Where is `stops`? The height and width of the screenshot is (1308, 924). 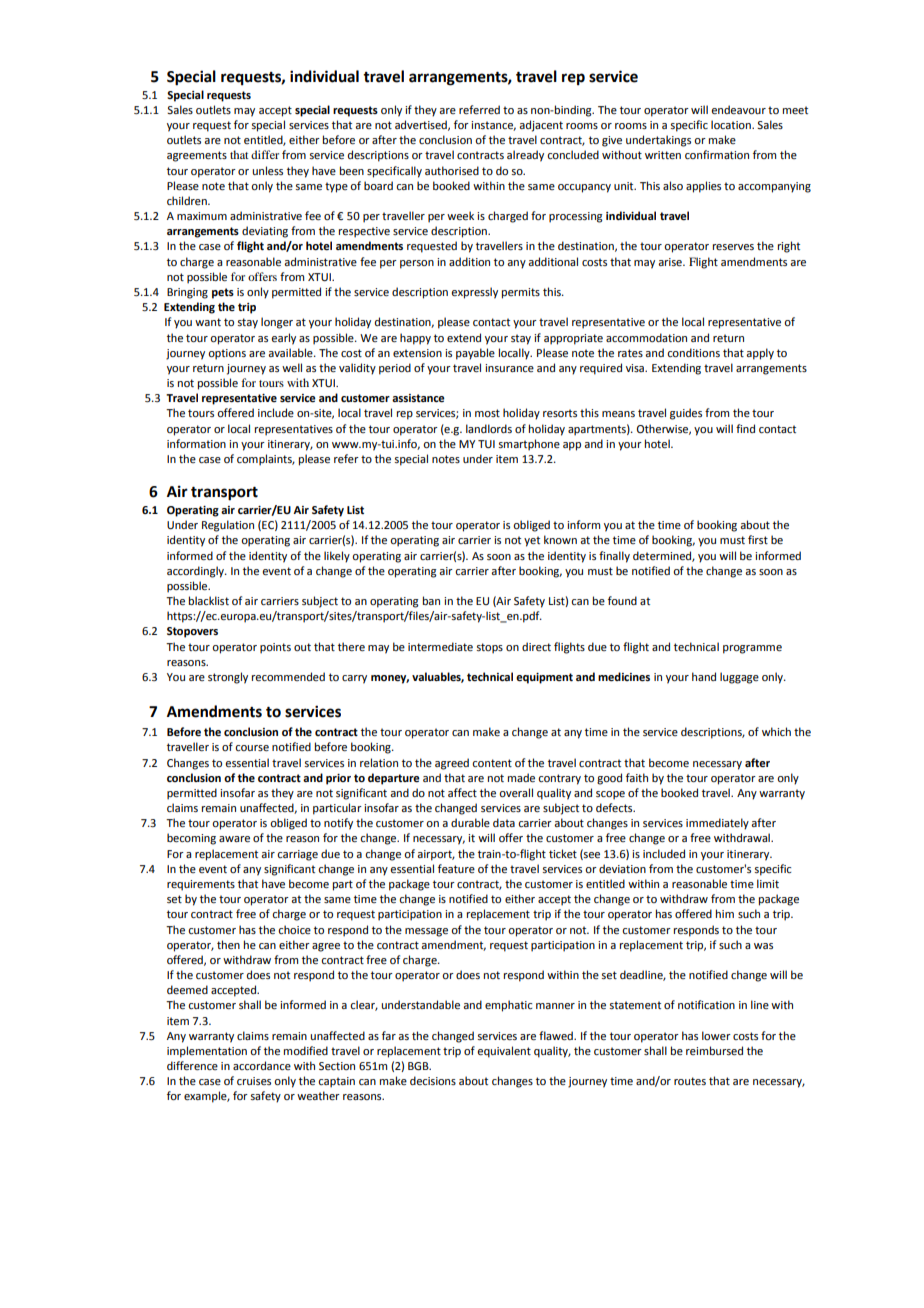 stops is located at coordinates (490, 648).
